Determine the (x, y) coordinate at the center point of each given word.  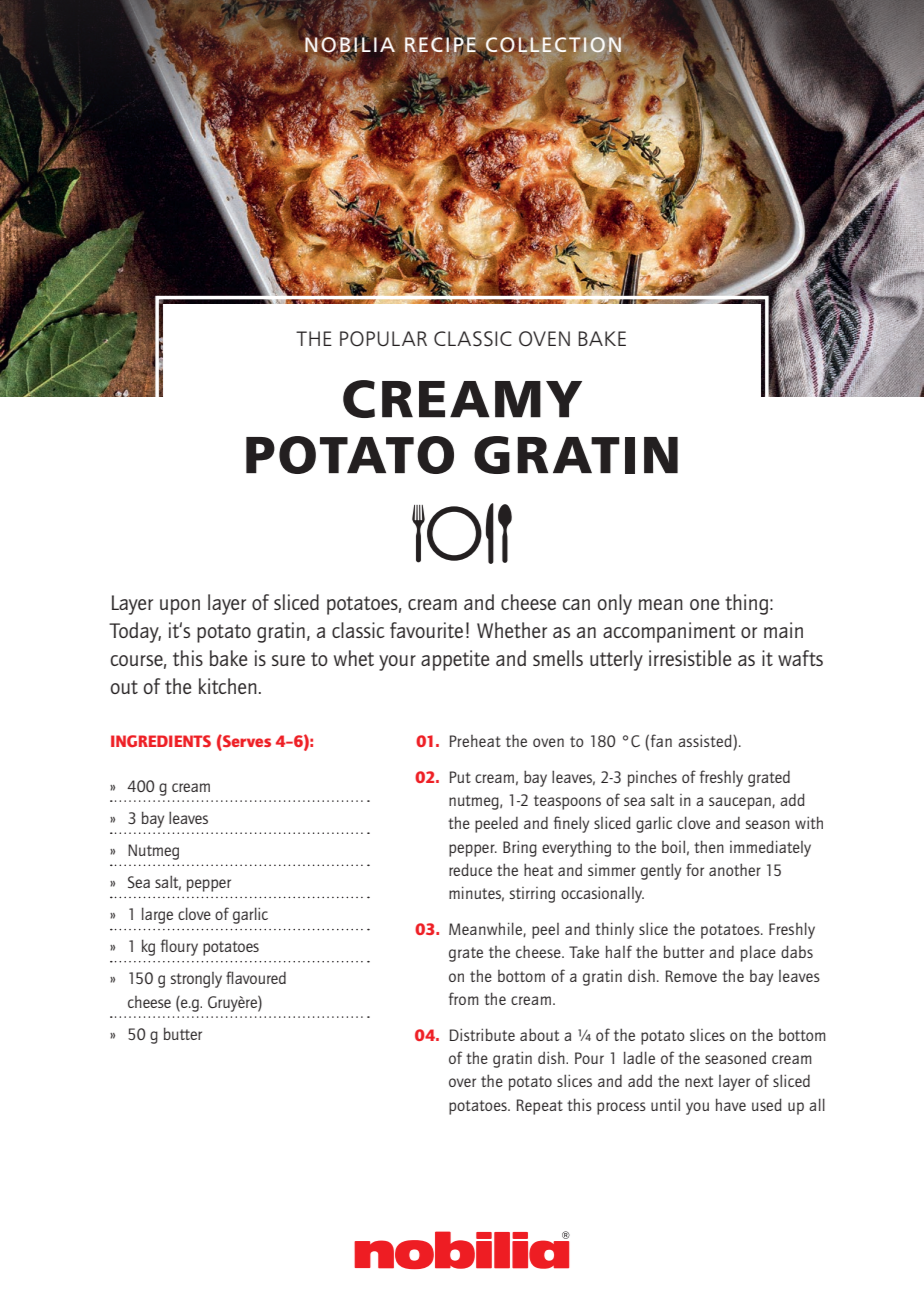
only (615, 604)
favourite (426, 630)
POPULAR (383, 338)
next (699, 1081)
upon (180, 607)
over (462, 1082)
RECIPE (441, 45)
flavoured (256, 977)
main (783, 630)
